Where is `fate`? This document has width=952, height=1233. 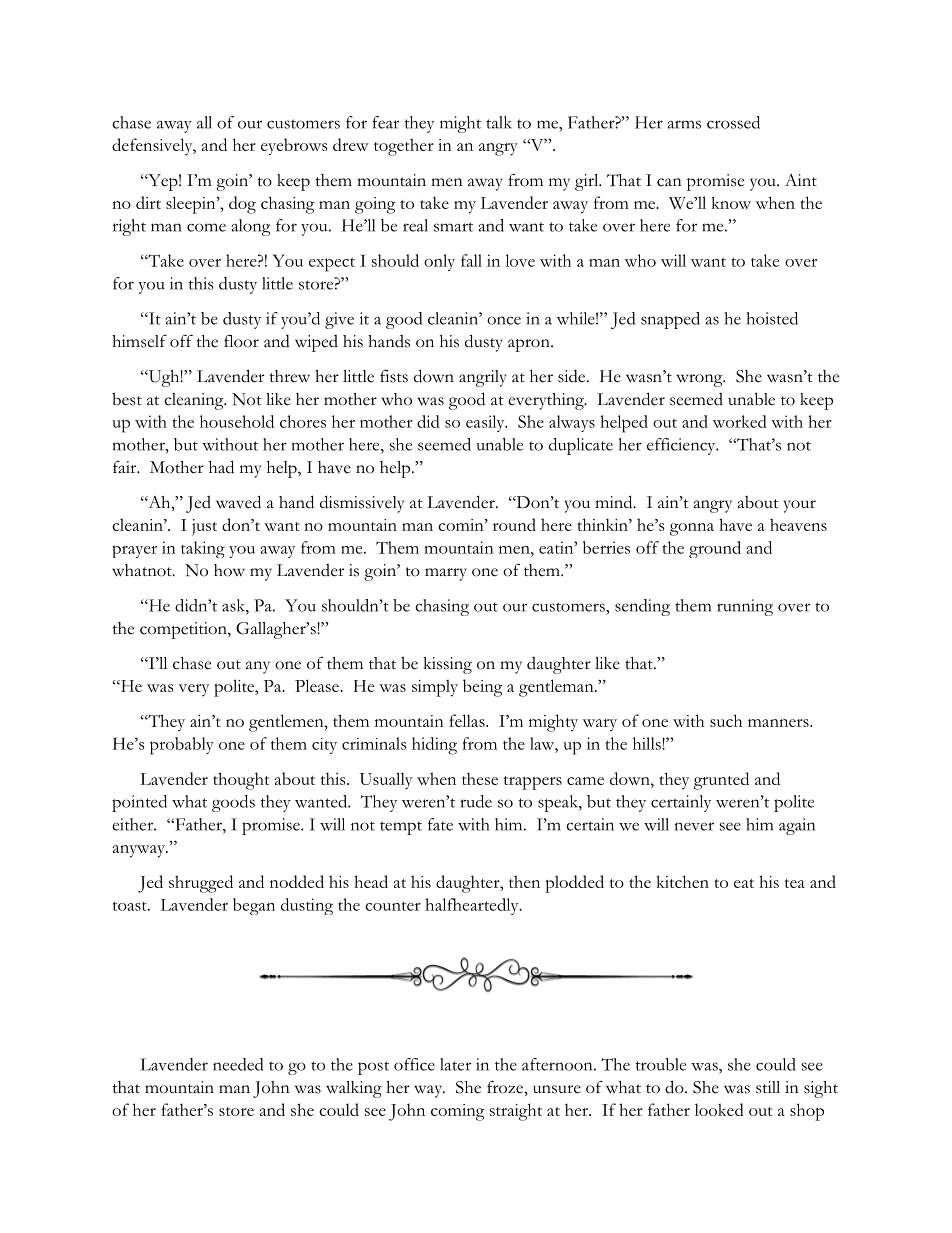
fate is located at coordinates (440, 824).
